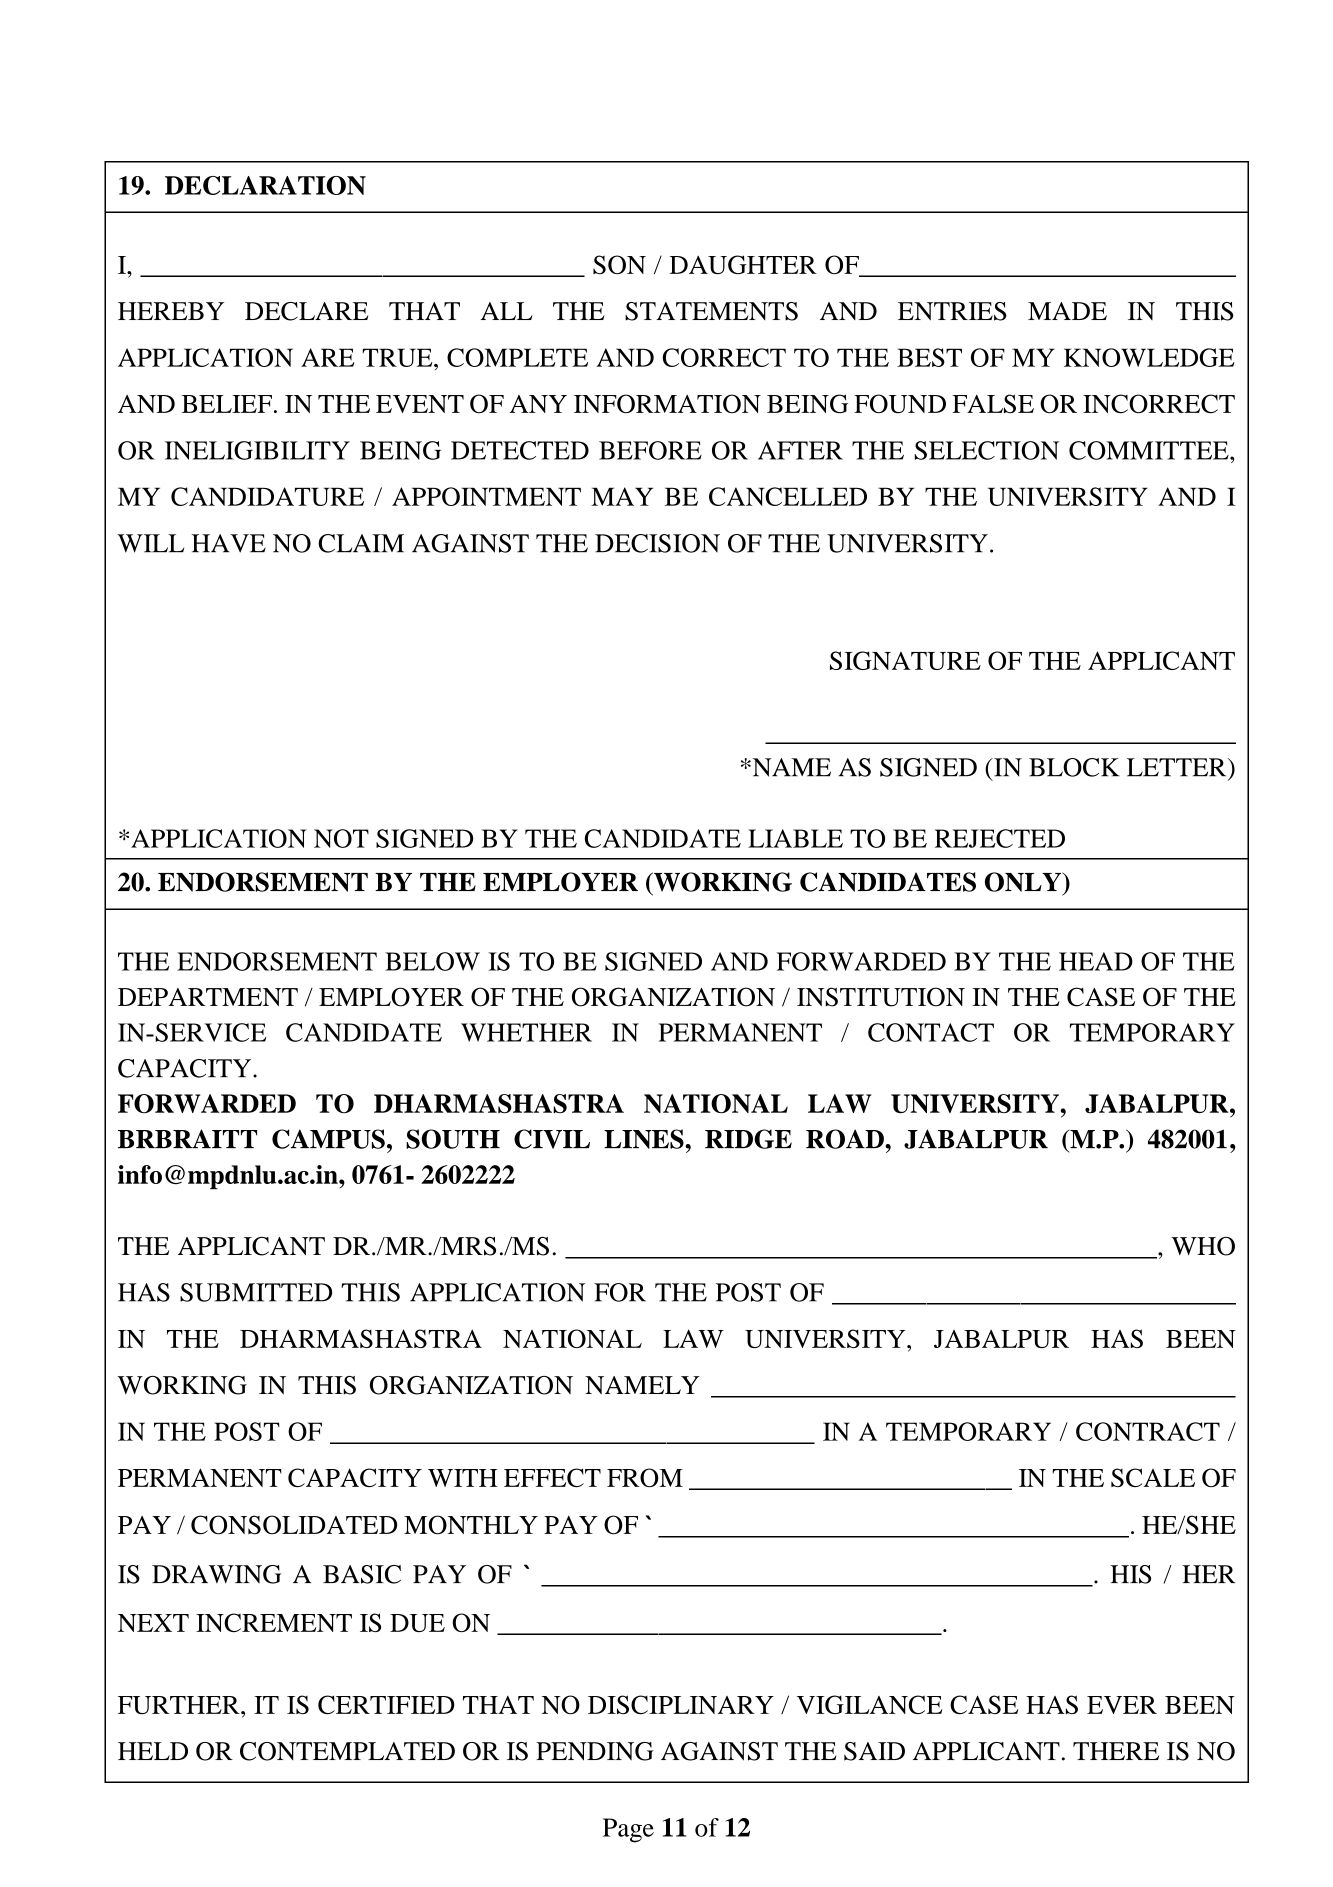 This page has width=1333, height=1887. I want to click on CONTEMPLATED, so click(347, 1751).
